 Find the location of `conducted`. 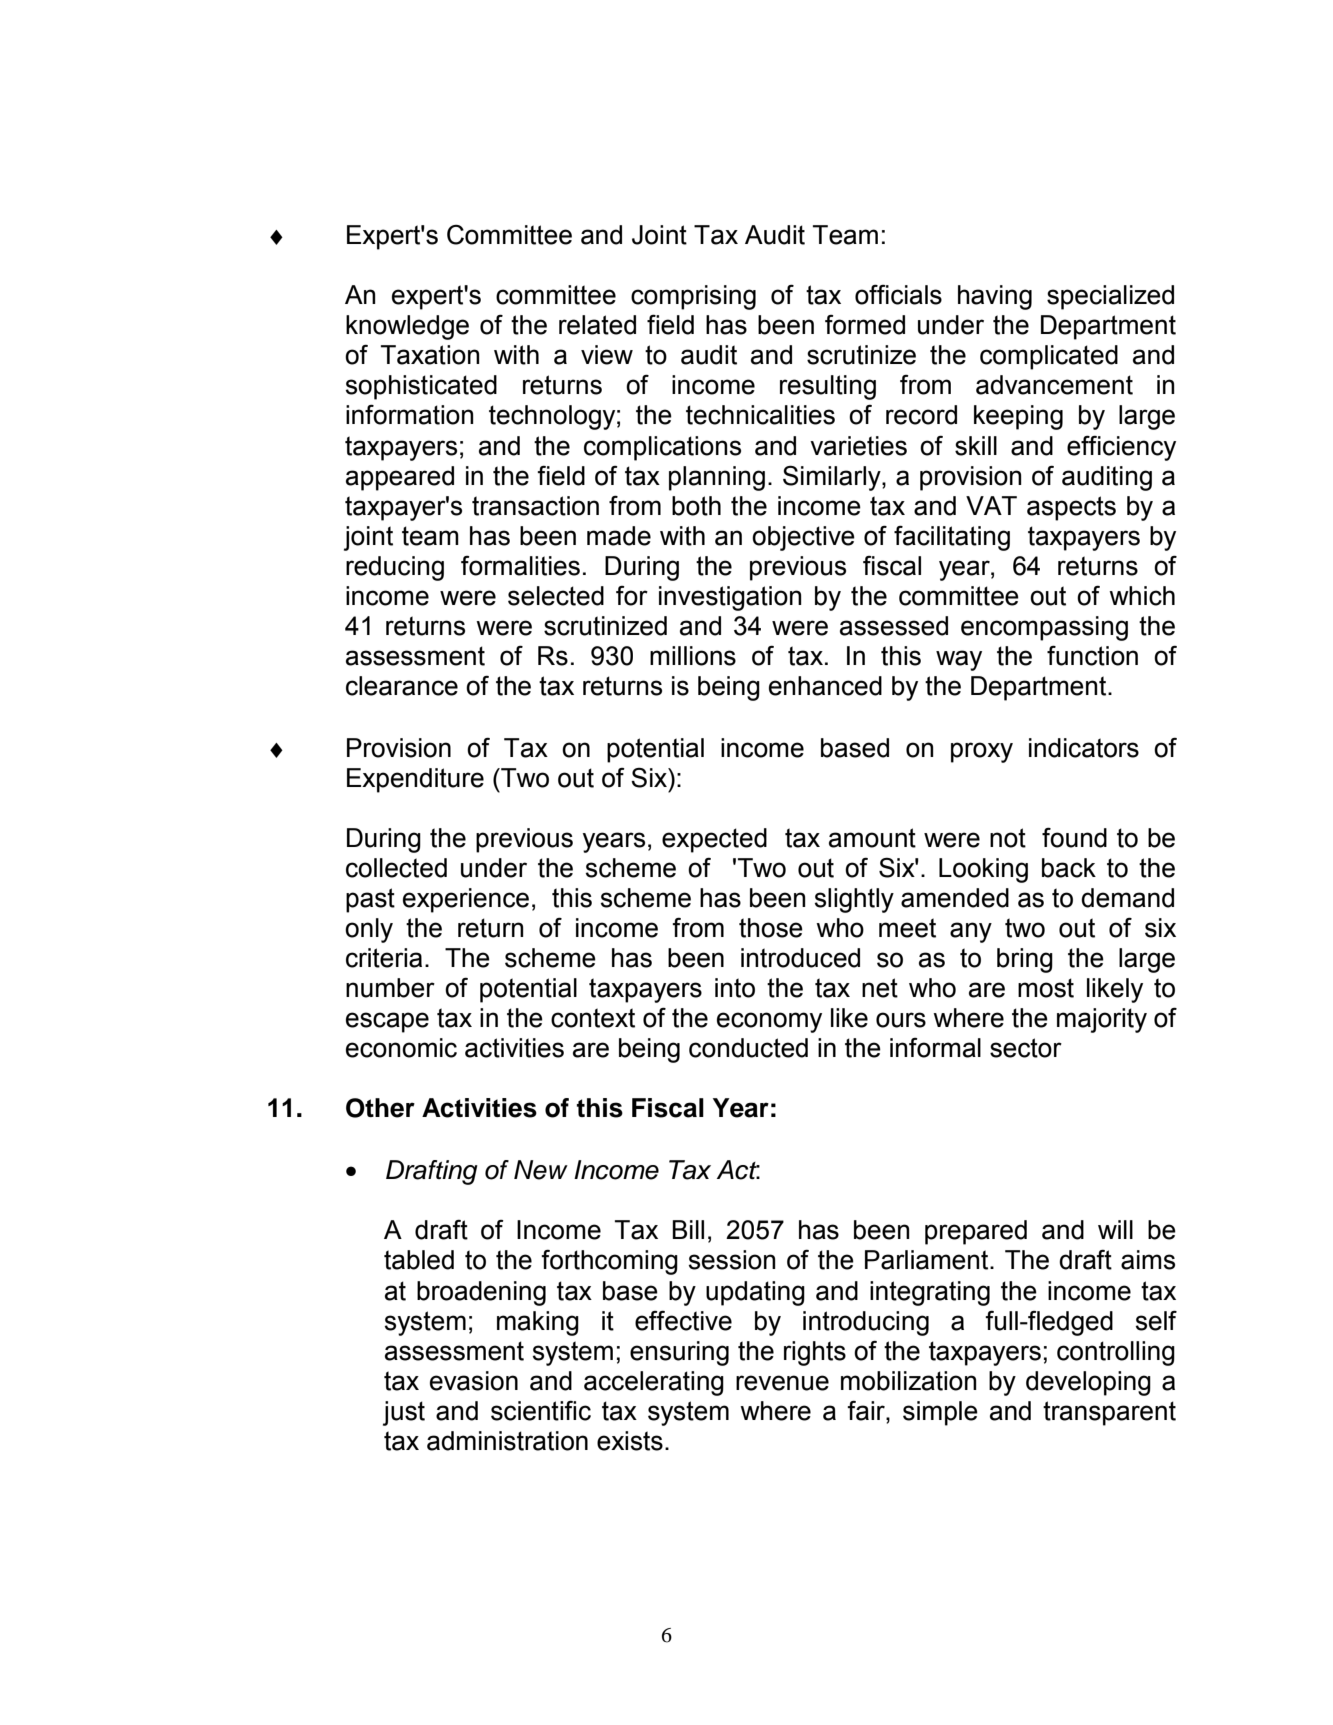

conducted is located at coordinates (748, 1048).
